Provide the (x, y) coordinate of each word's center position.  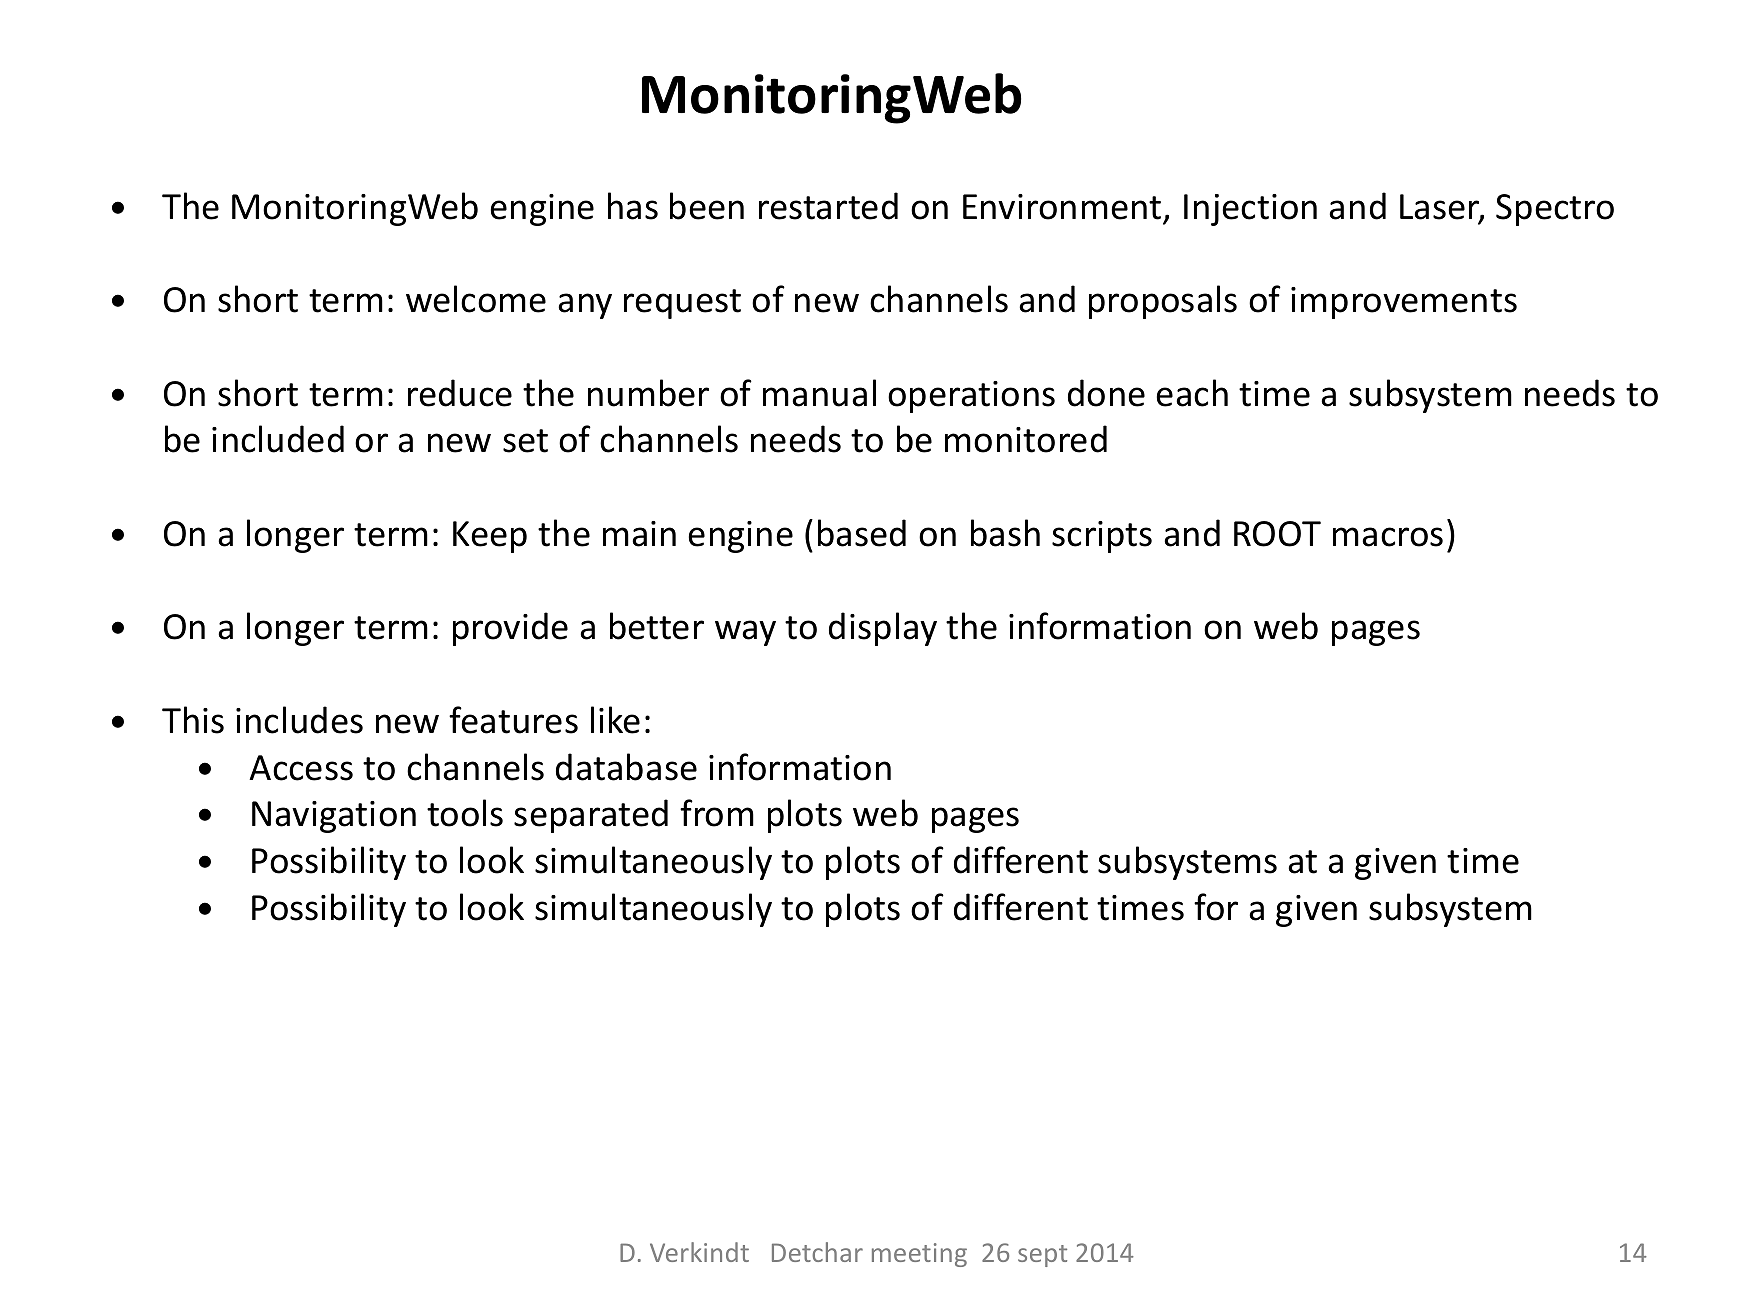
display (883, 629)
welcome (476, 299)
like (615, 720)
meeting (919, 1255)
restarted (828, 206)
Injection (1250, 210)
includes (299, 720)
